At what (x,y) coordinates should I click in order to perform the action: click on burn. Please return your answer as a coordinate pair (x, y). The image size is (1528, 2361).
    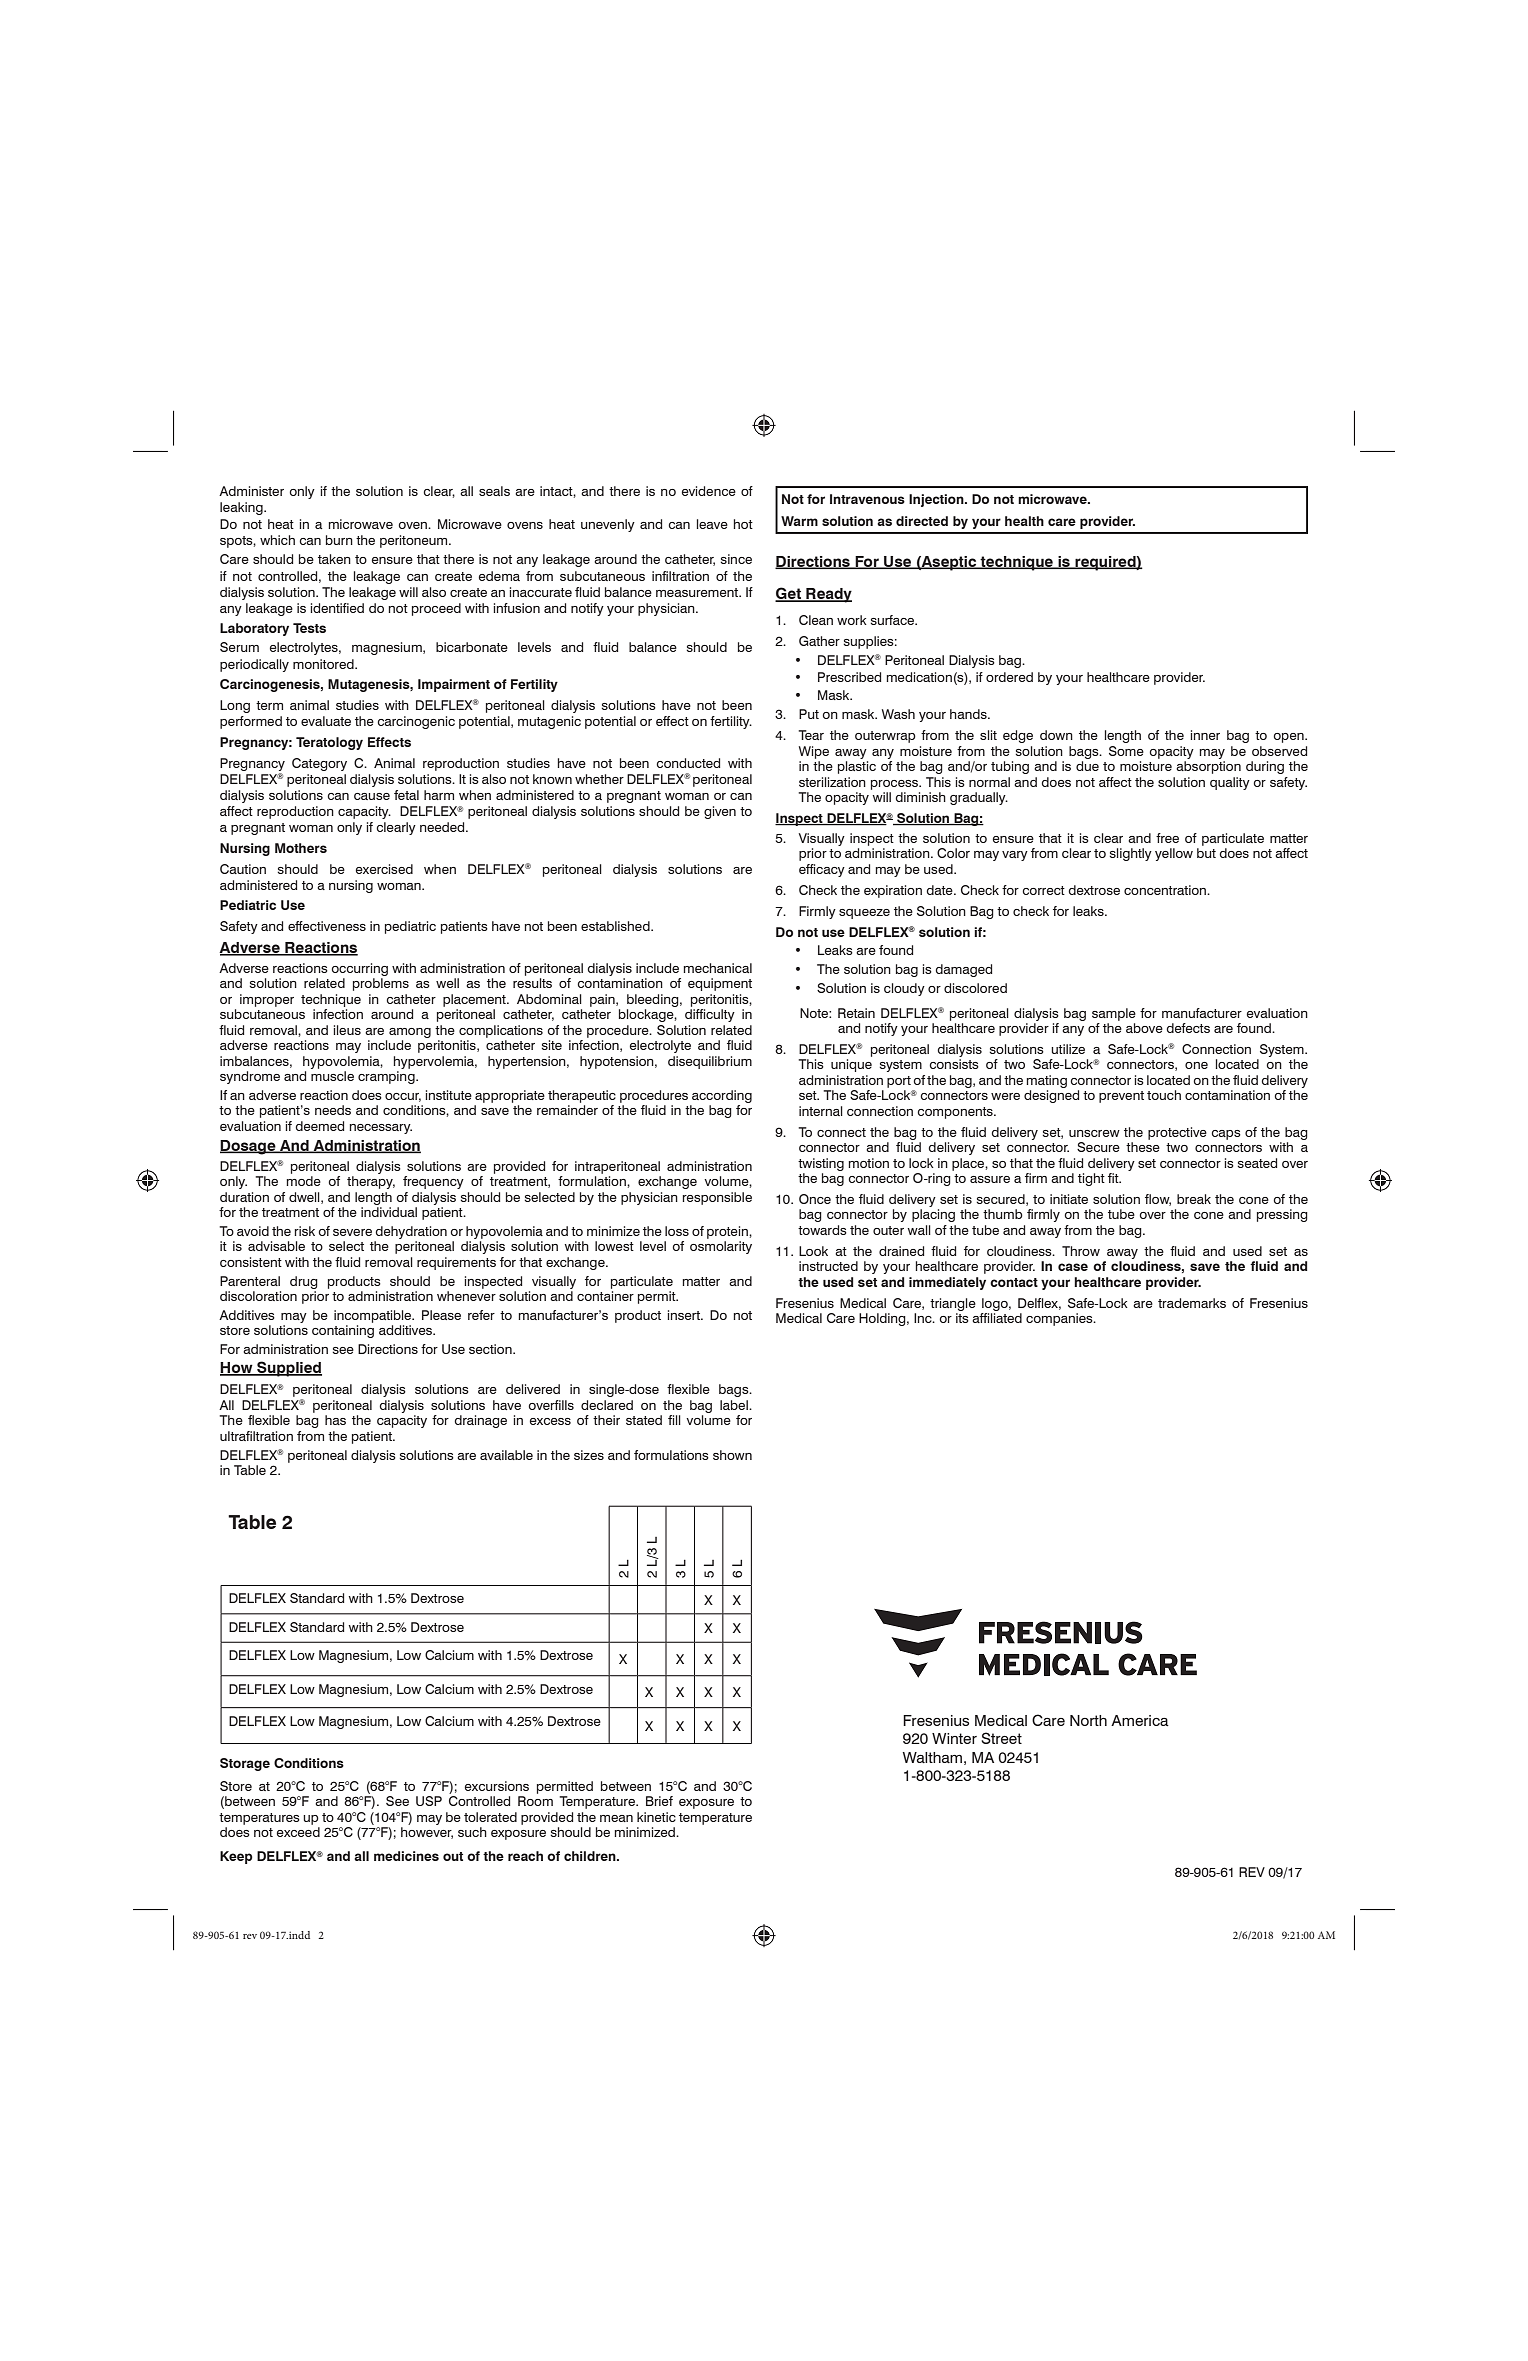
    Looking at the image, I should click on (339, 540).
